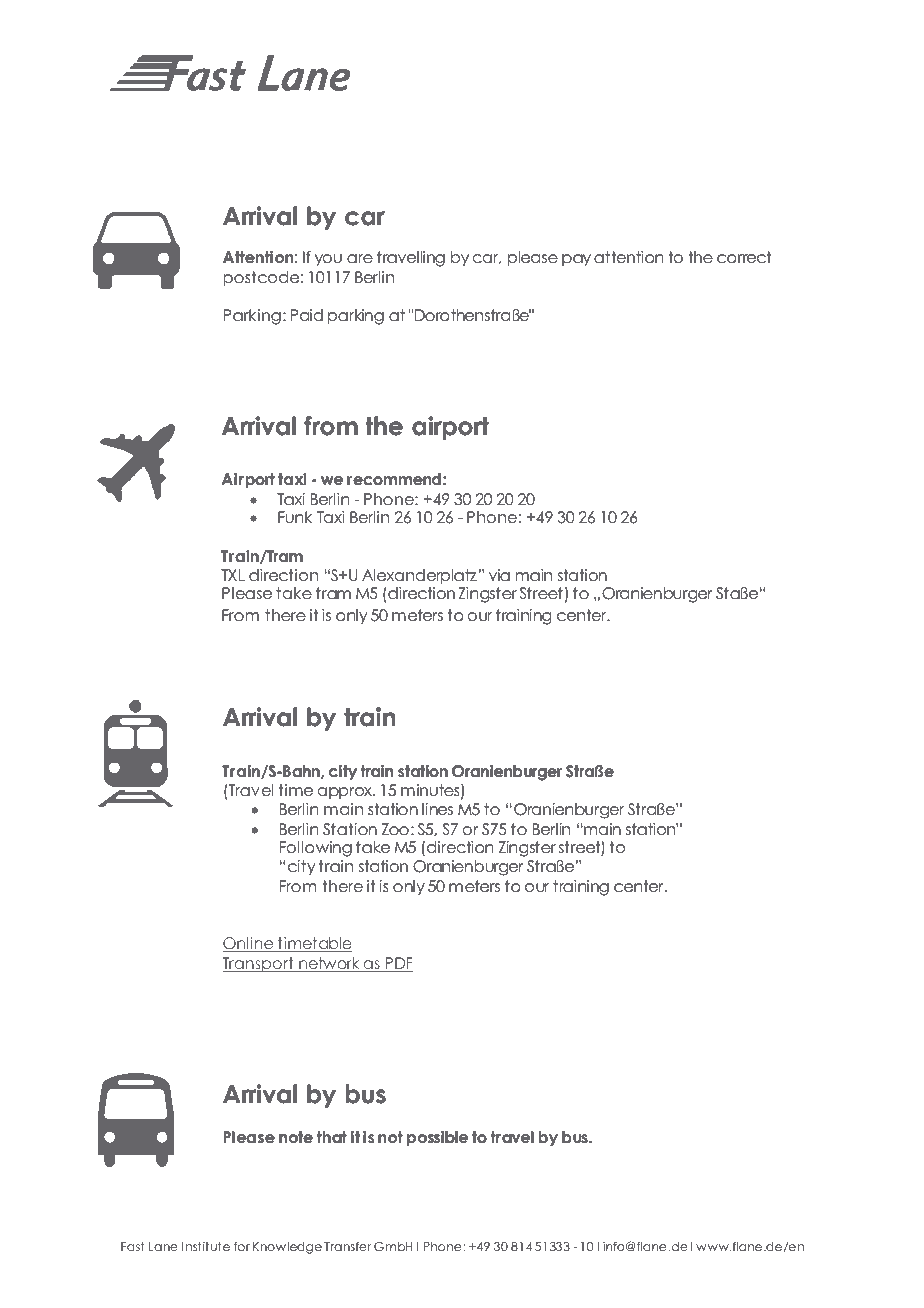  What do you see at coordinates (398, 964) in the screenshot?
I see `PDF` at bounding box center [398, 964].
